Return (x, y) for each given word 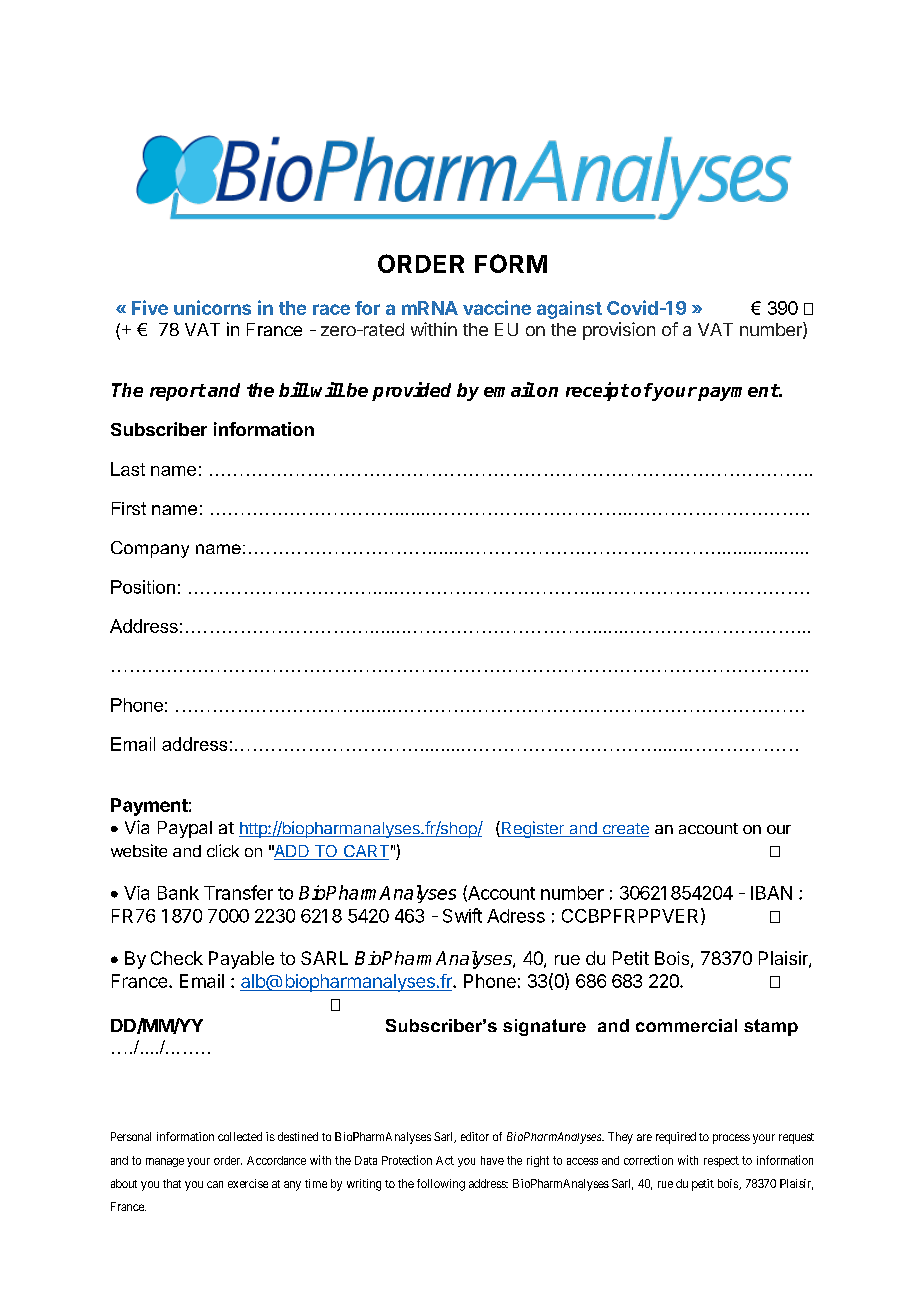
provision (619, 331)
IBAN (771, 893)
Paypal (185, 829)
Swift (462, 915)
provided (411, 391)
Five (150, 307)
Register (532, 829)
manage (165, 1162)
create (624, 830)
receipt (597, 391)
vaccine (497, 307)
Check (177, 958)
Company (150, 549)
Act (445, 1160)
